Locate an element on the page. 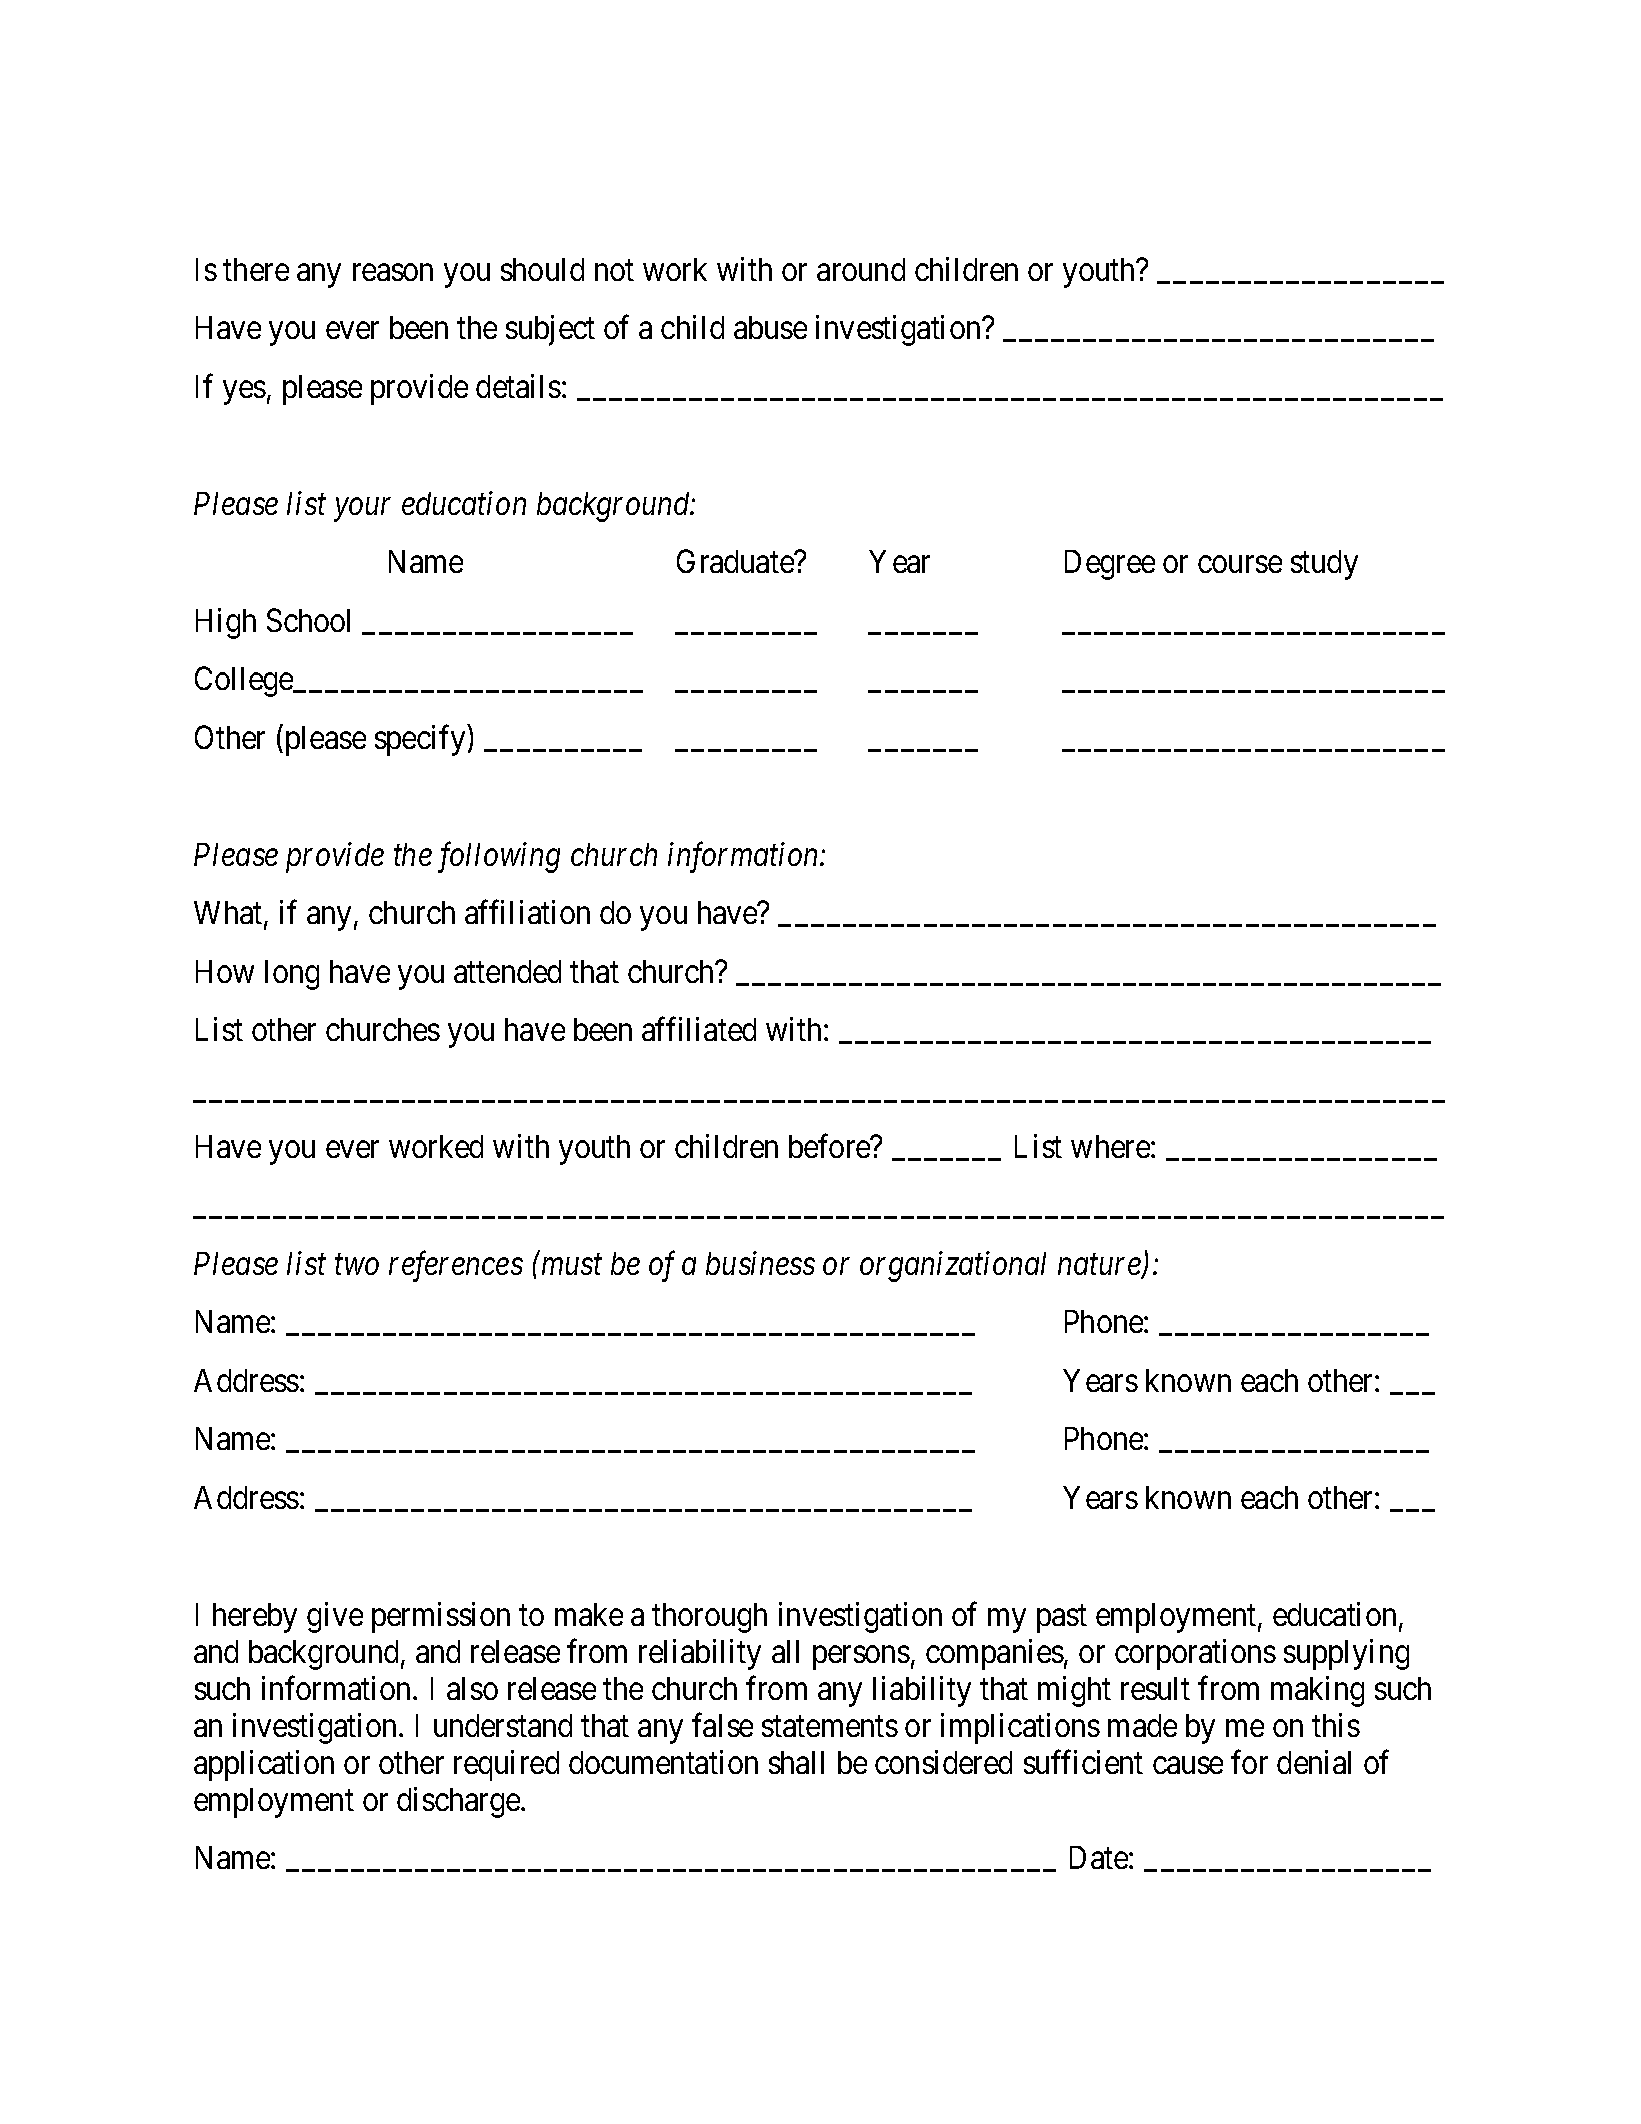 The width and height of the document is (1641, 2124). School is located at coordinates (308, 620).
